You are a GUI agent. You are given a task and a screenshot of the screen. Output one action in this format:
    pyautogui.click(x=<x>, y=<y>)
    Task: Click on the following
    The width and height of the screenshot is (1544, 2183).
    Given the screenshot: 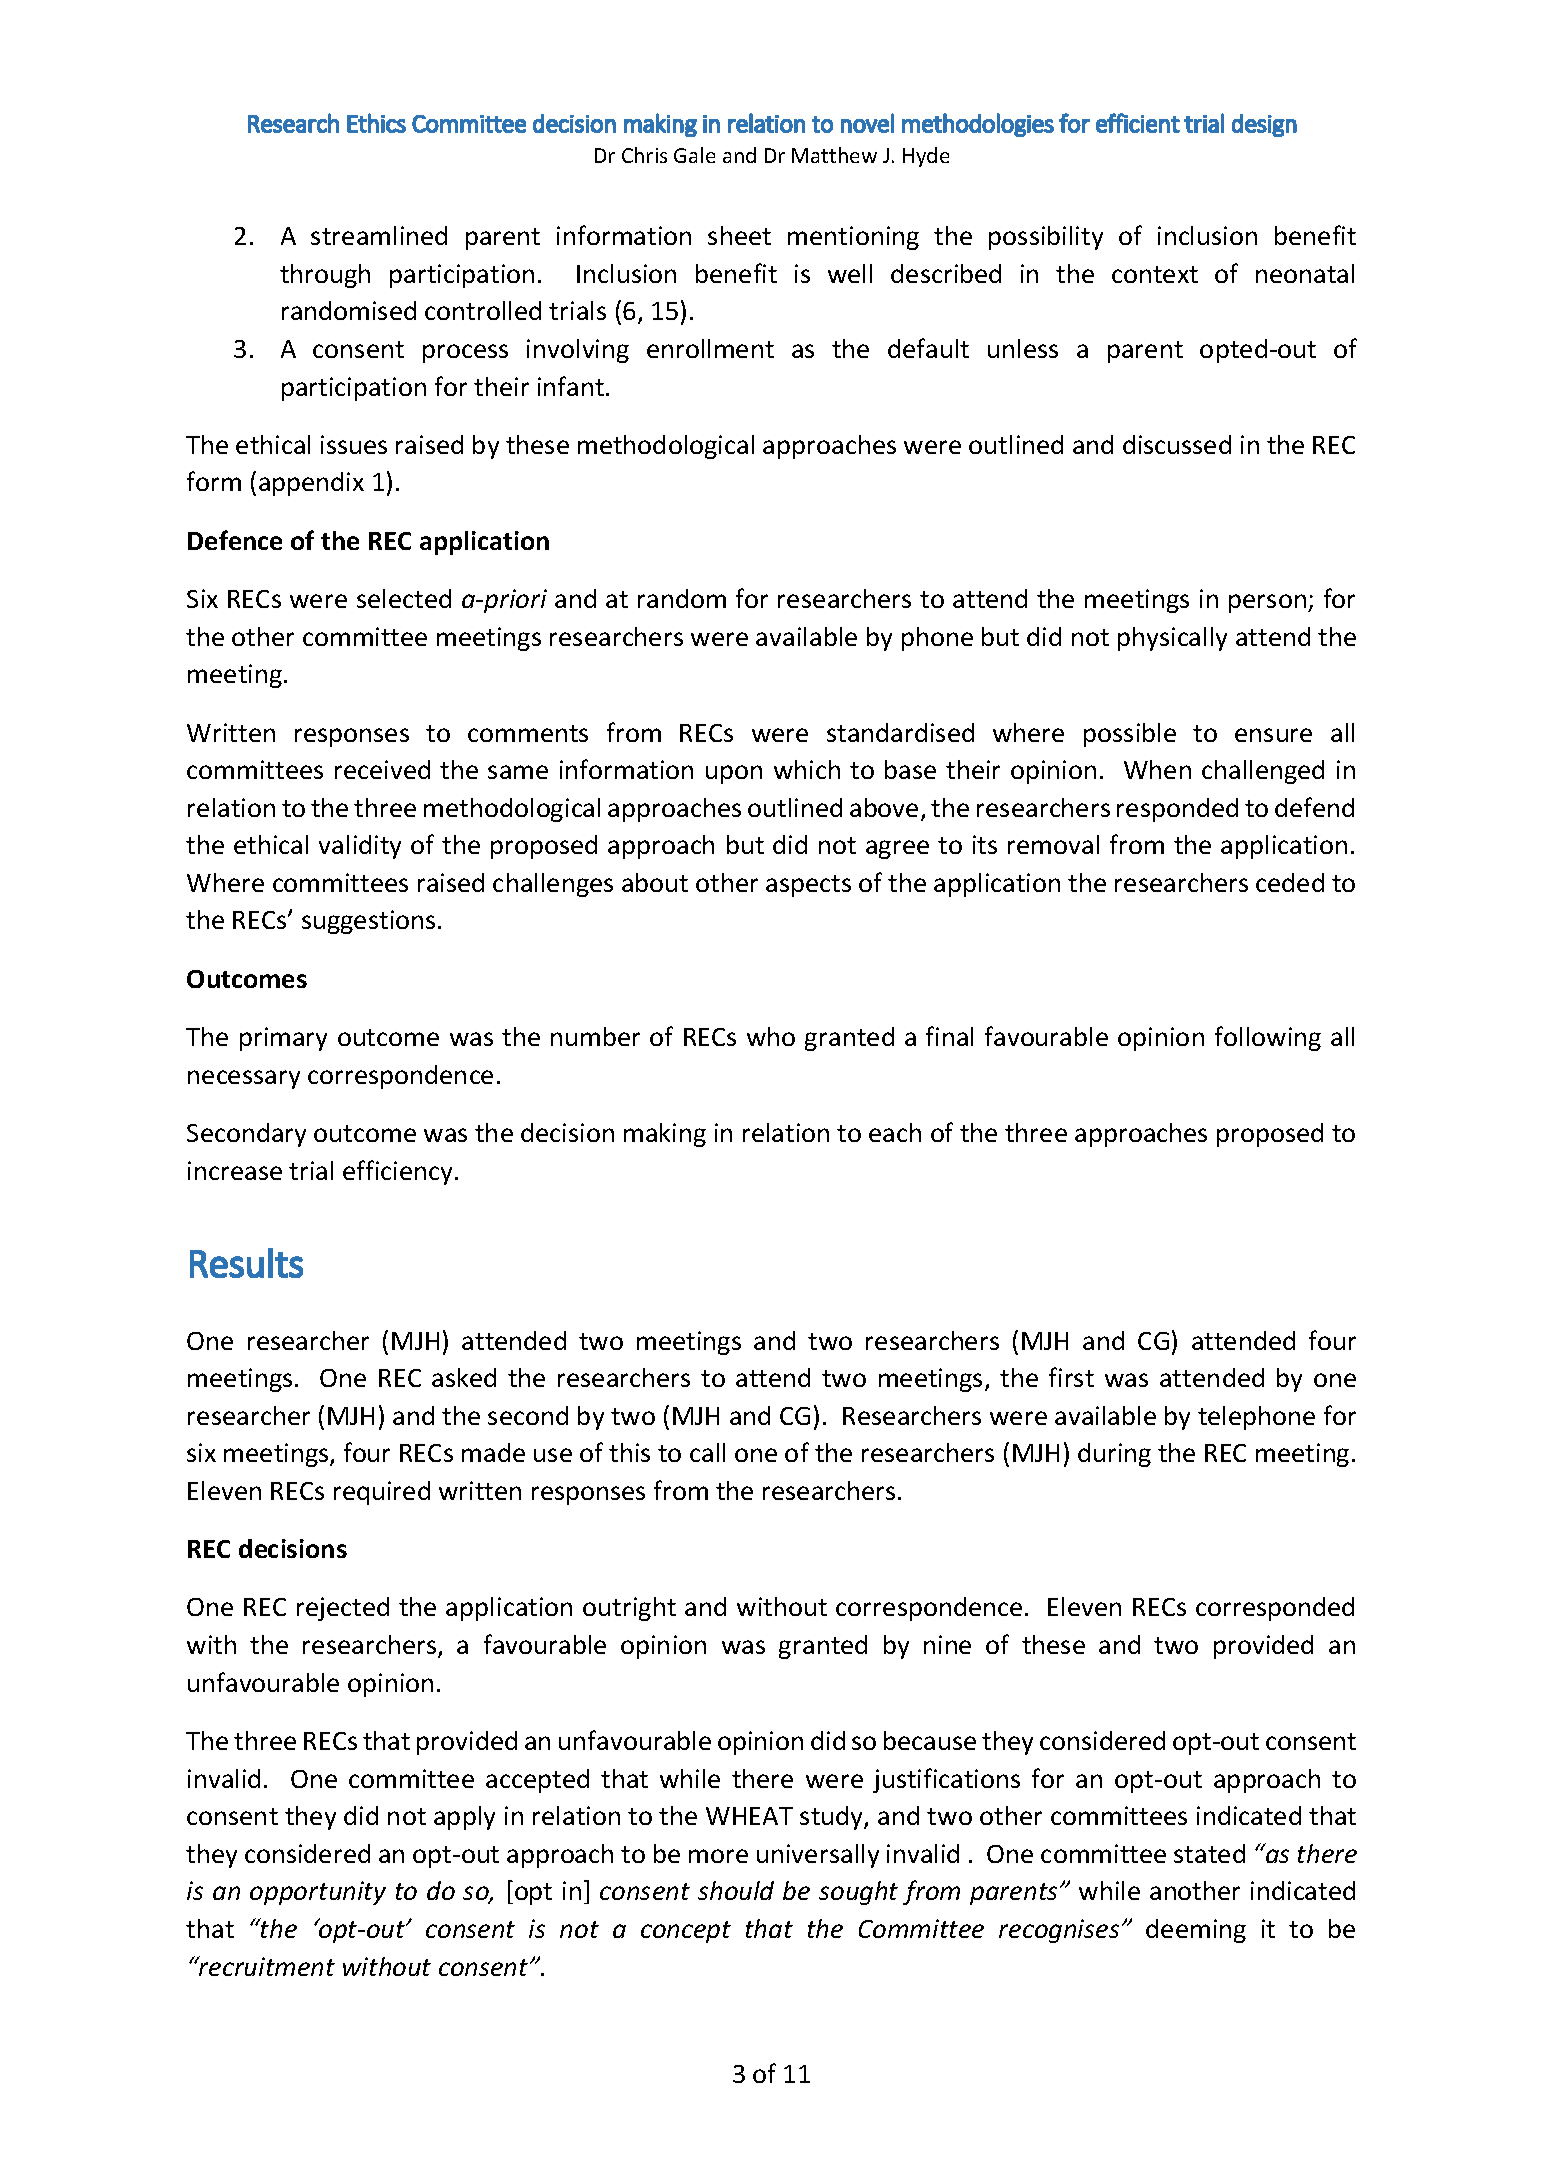 What is the action you would take?
    pyautogui.click(x=1268, y=1038)
